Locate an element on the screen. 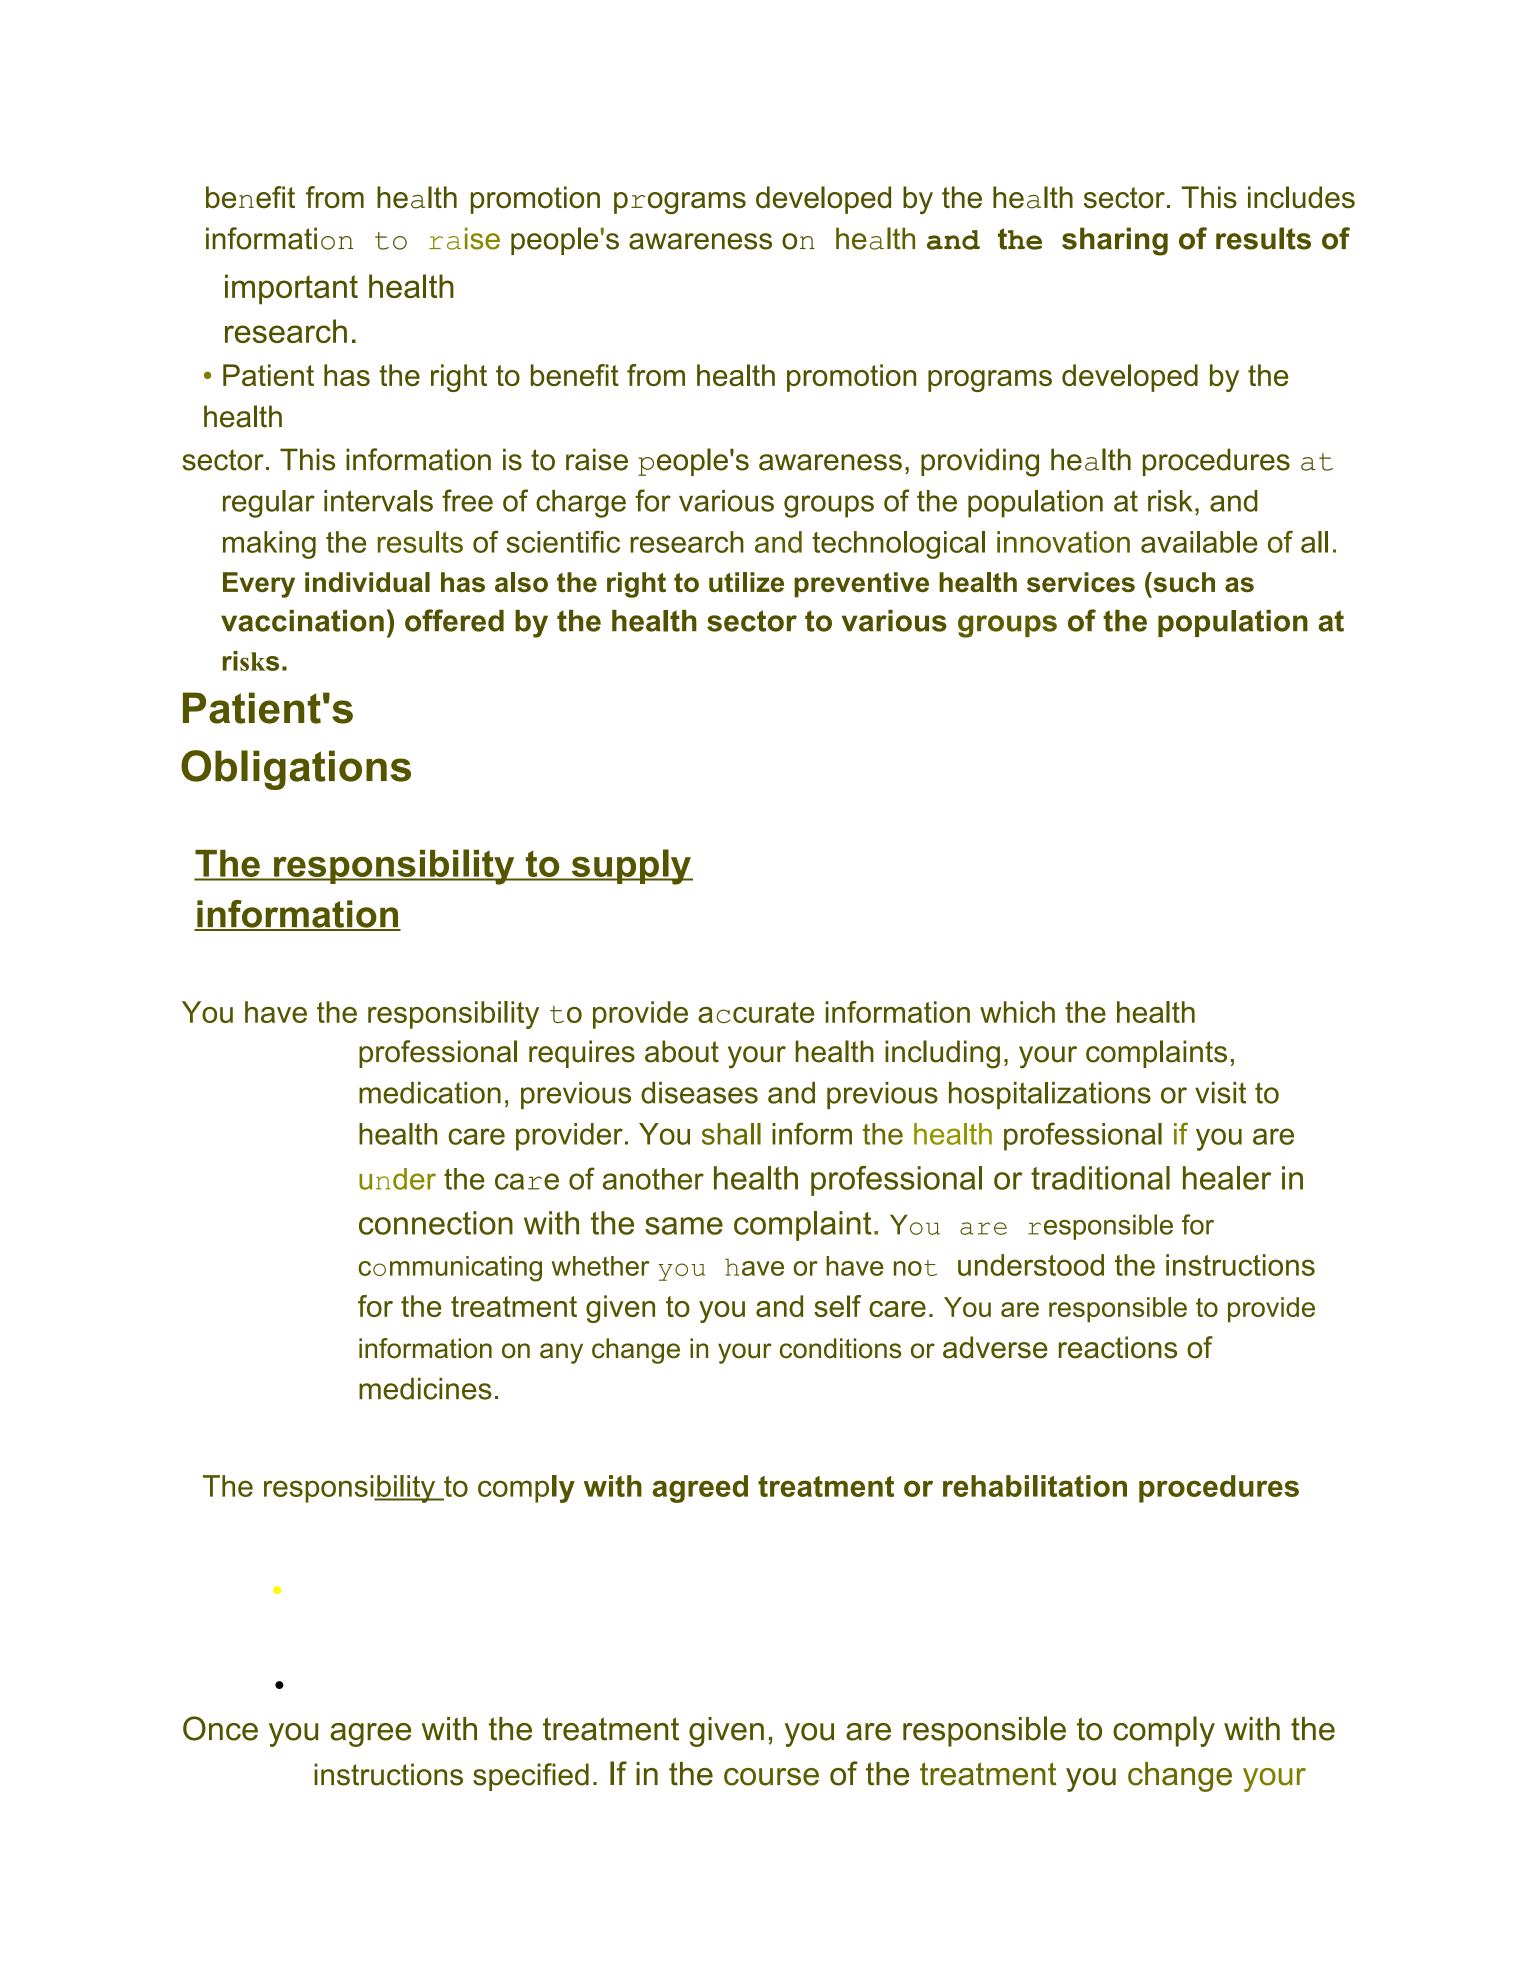 The height and width of the screenshot is (1978, 1528). such is located at coordinates (1183, 582).
